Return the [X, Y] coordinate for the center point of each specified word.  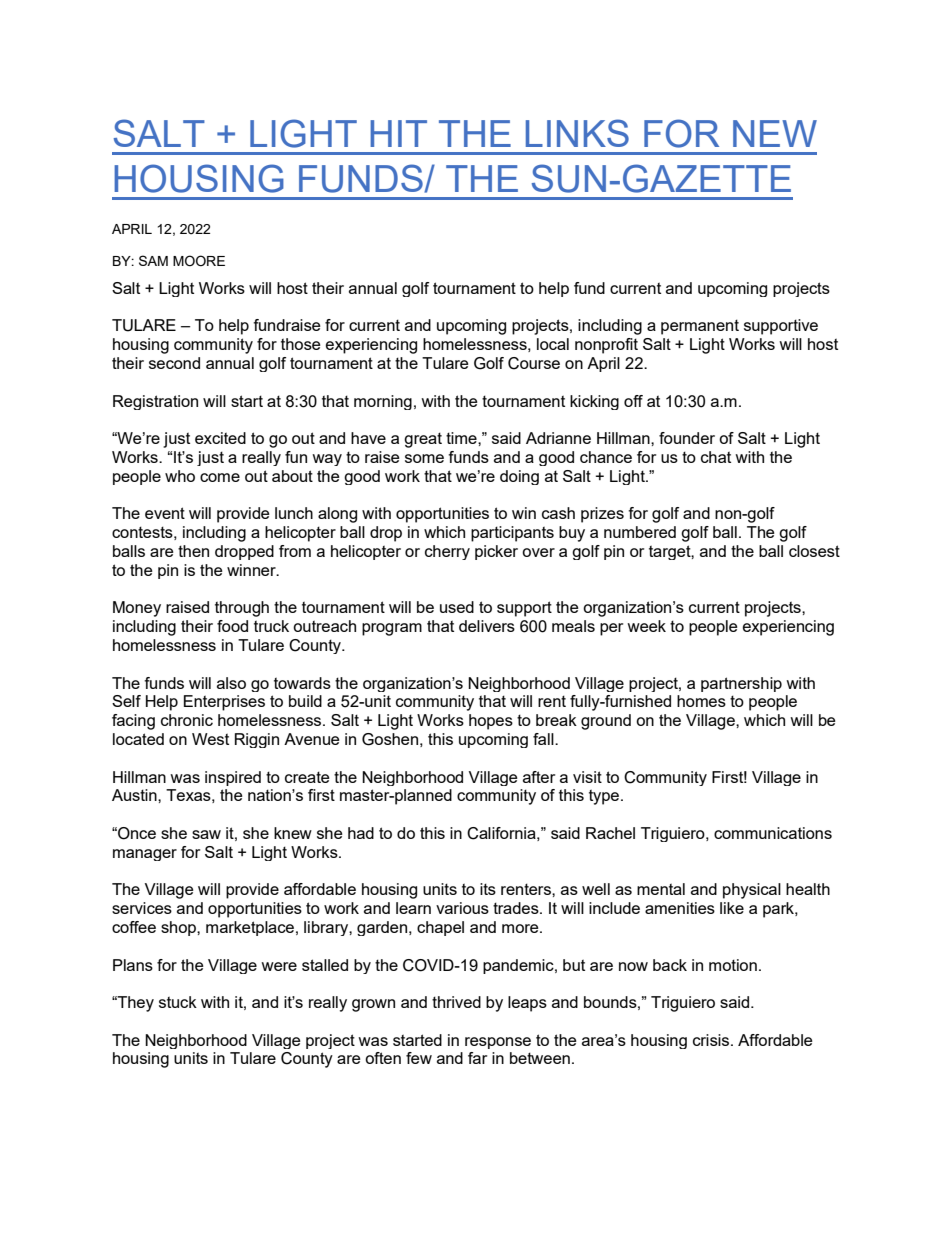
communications [773, 833]
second [174, 363]
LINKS [577, 133]
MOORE [199, 260]
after [539, 777]
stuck [178, 1002]
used [457, 607]
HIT [398, 133]
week [646, 626]
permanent [700, 327]
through [242, 609]
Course [534, 363]
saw [206, 834]
